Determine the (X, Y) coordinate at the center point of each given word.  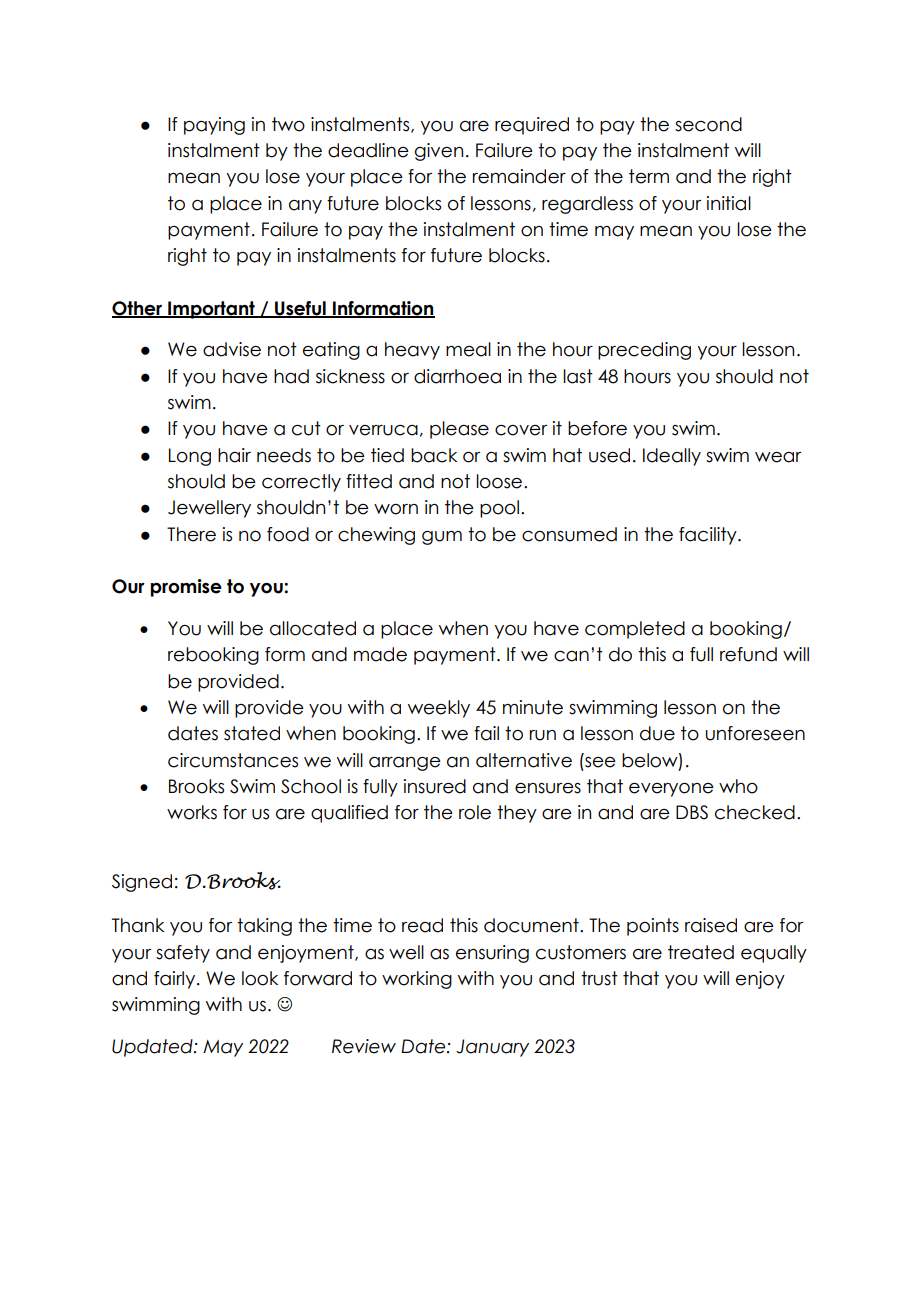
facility (709, 536)
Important (211, 310)
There (191, 534)
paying (214, 126)
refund (748, 654)
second (708, 124)
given (439, 152)
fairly (176, 980)
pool (499, 509)
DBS (692, 812)
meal (468, 349)
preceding (644, 351)
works (192, 812)
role (475, 812)
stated (252, 733)
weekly (439, 709)
